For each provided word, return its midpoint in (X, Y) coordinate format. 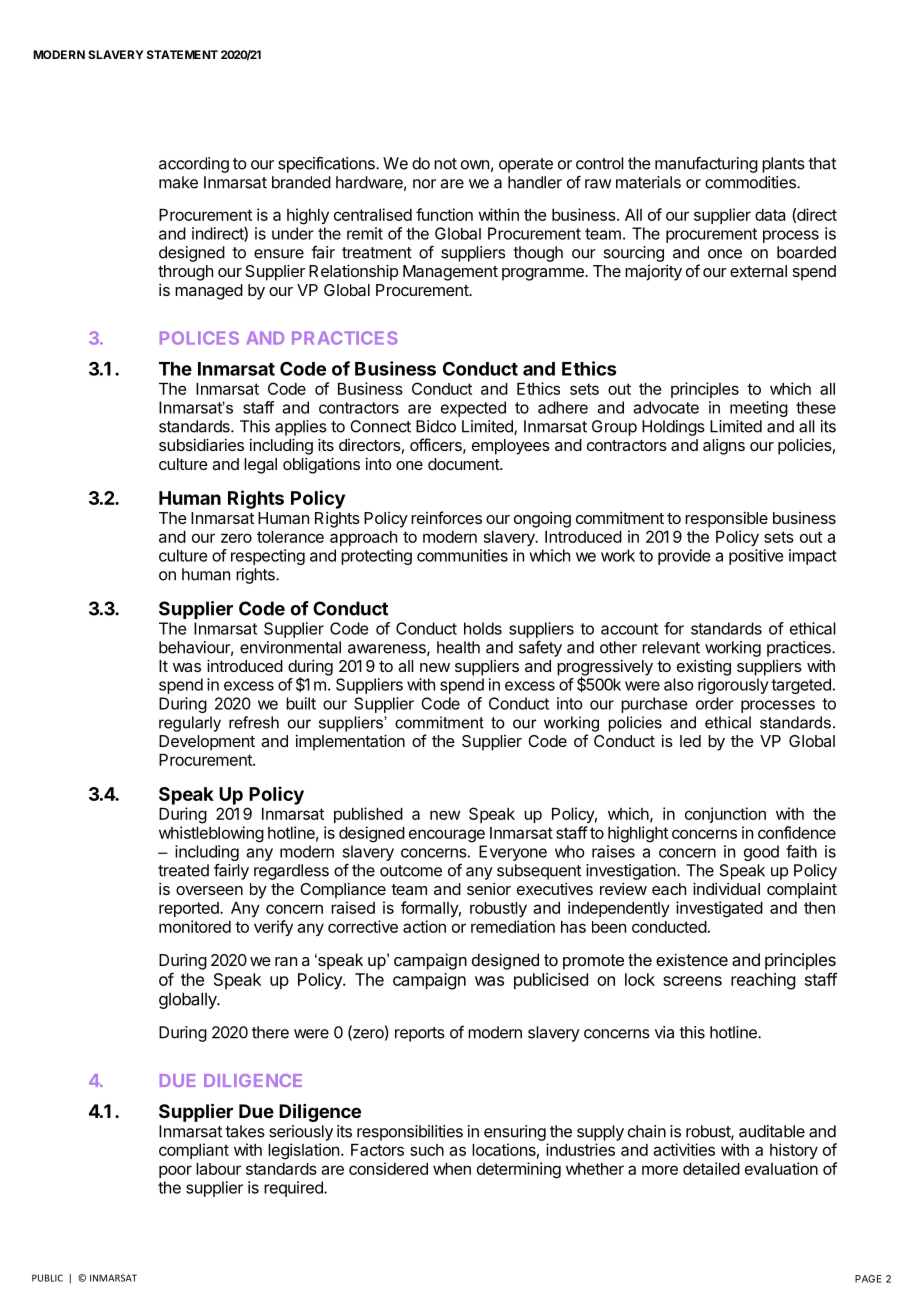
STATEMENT (182, 54)
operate (526, 165)
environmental (290, 647)
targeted (801, 686)
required (294, 1189)
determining (519, 1170)
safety (540, 648)
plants (783, 165)
